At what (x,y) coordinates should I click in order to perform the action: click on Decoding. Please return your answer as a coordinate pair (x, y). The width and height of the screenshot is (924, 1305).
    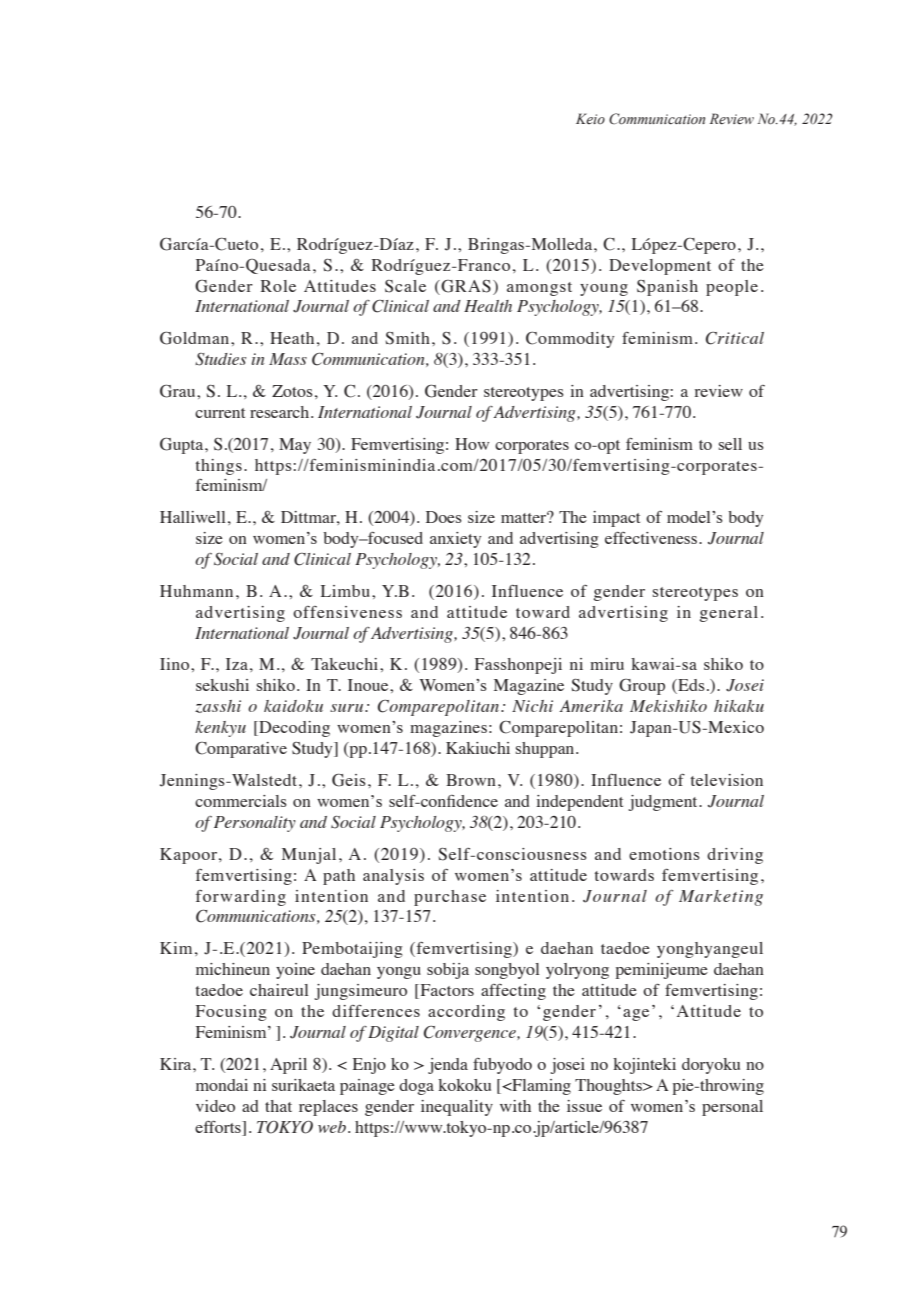
    Looking at the image, I should click on (293, 729).
